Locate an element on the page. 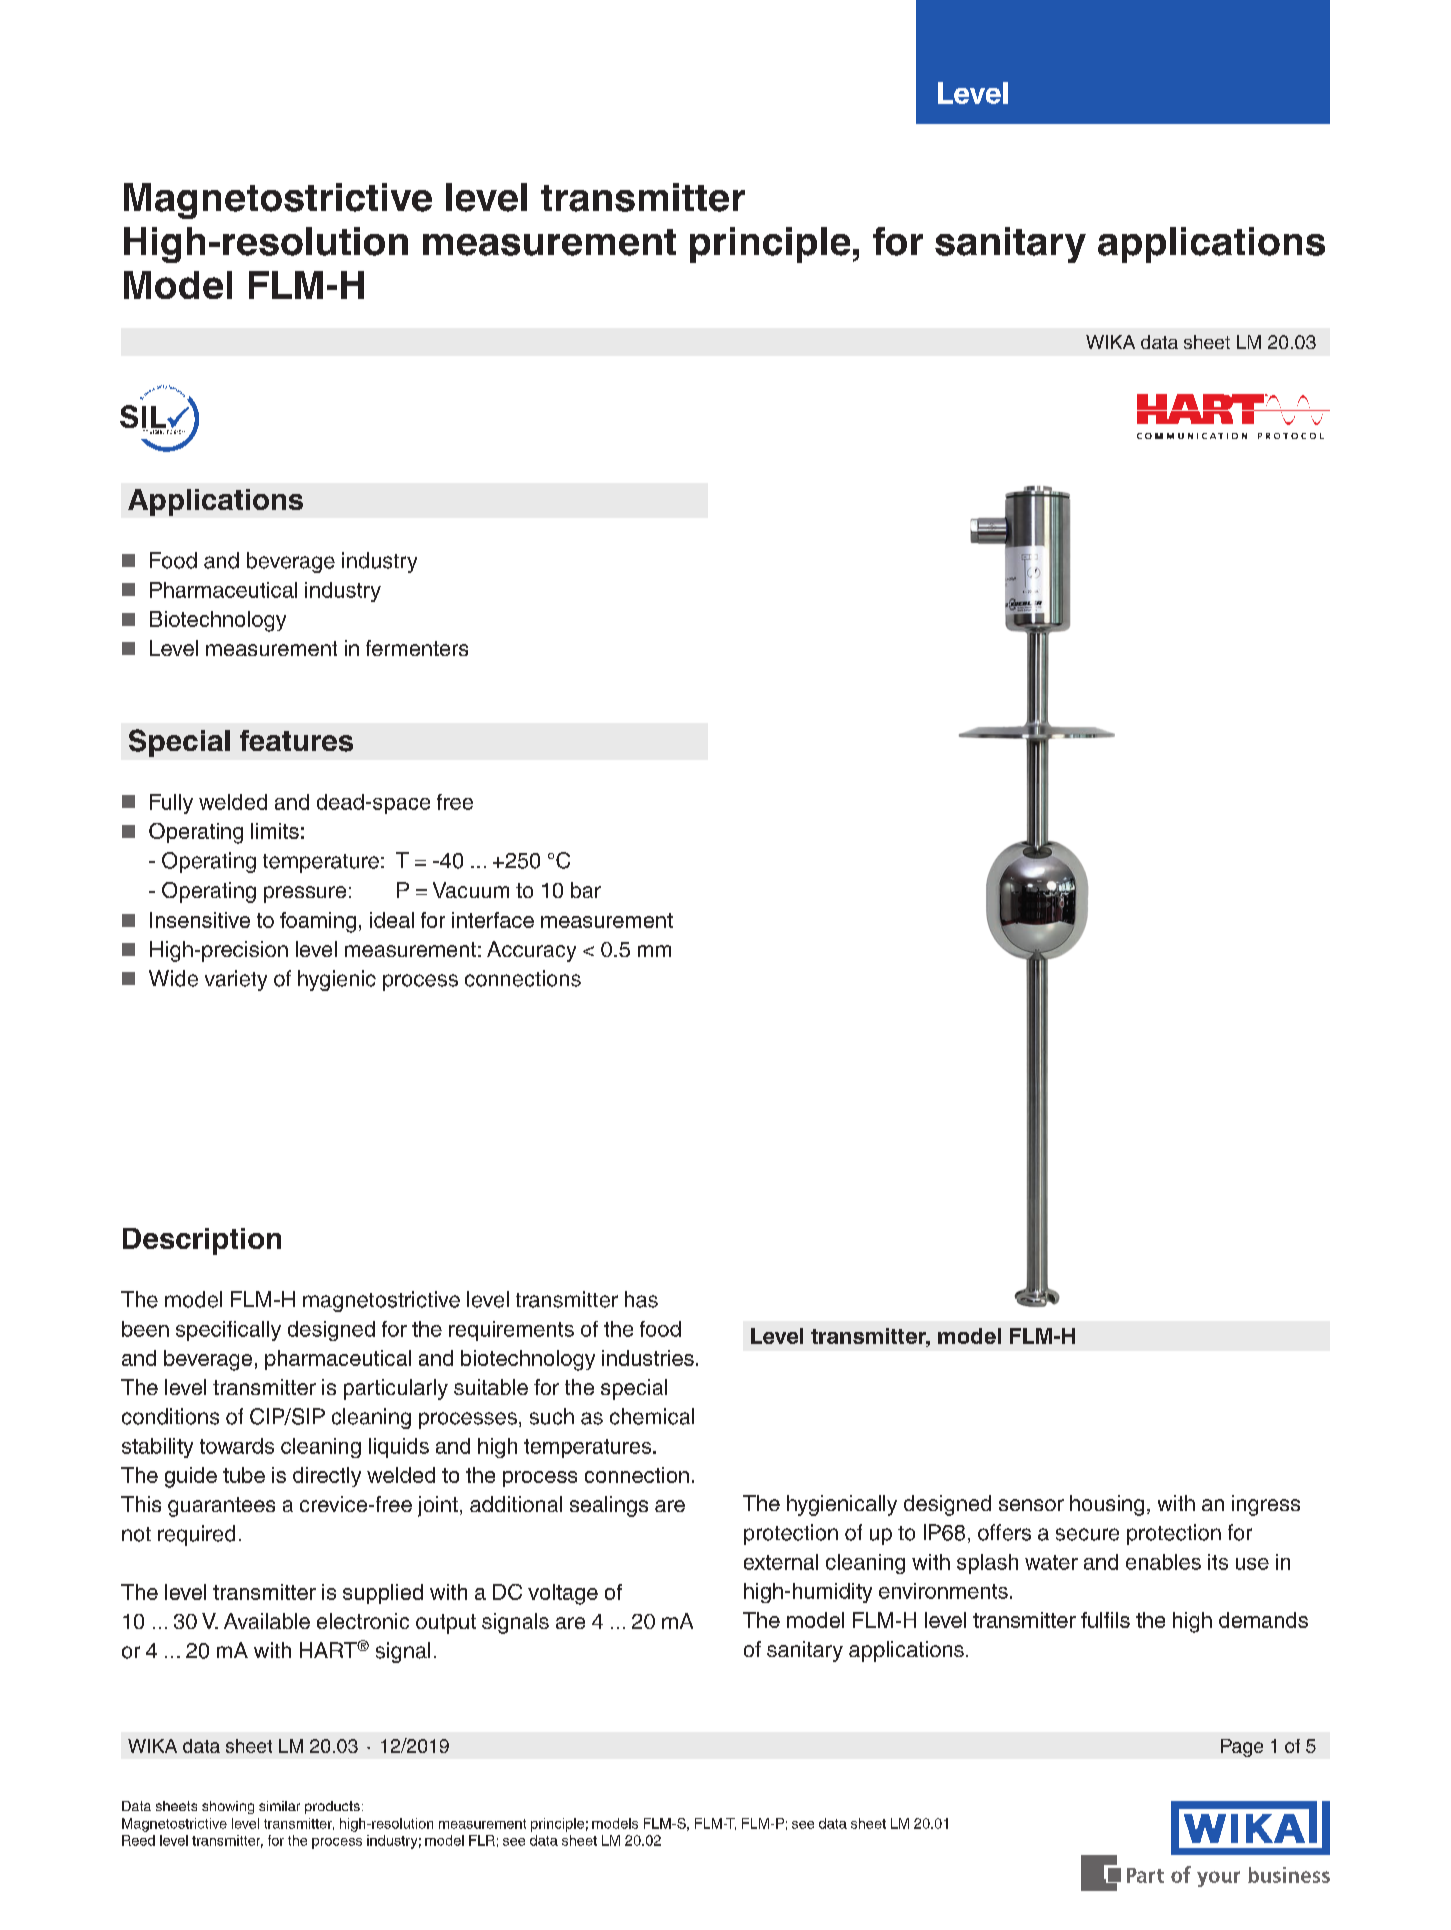 This document has height=1930, width=1451. has is located at coordinates (641, 1299).
